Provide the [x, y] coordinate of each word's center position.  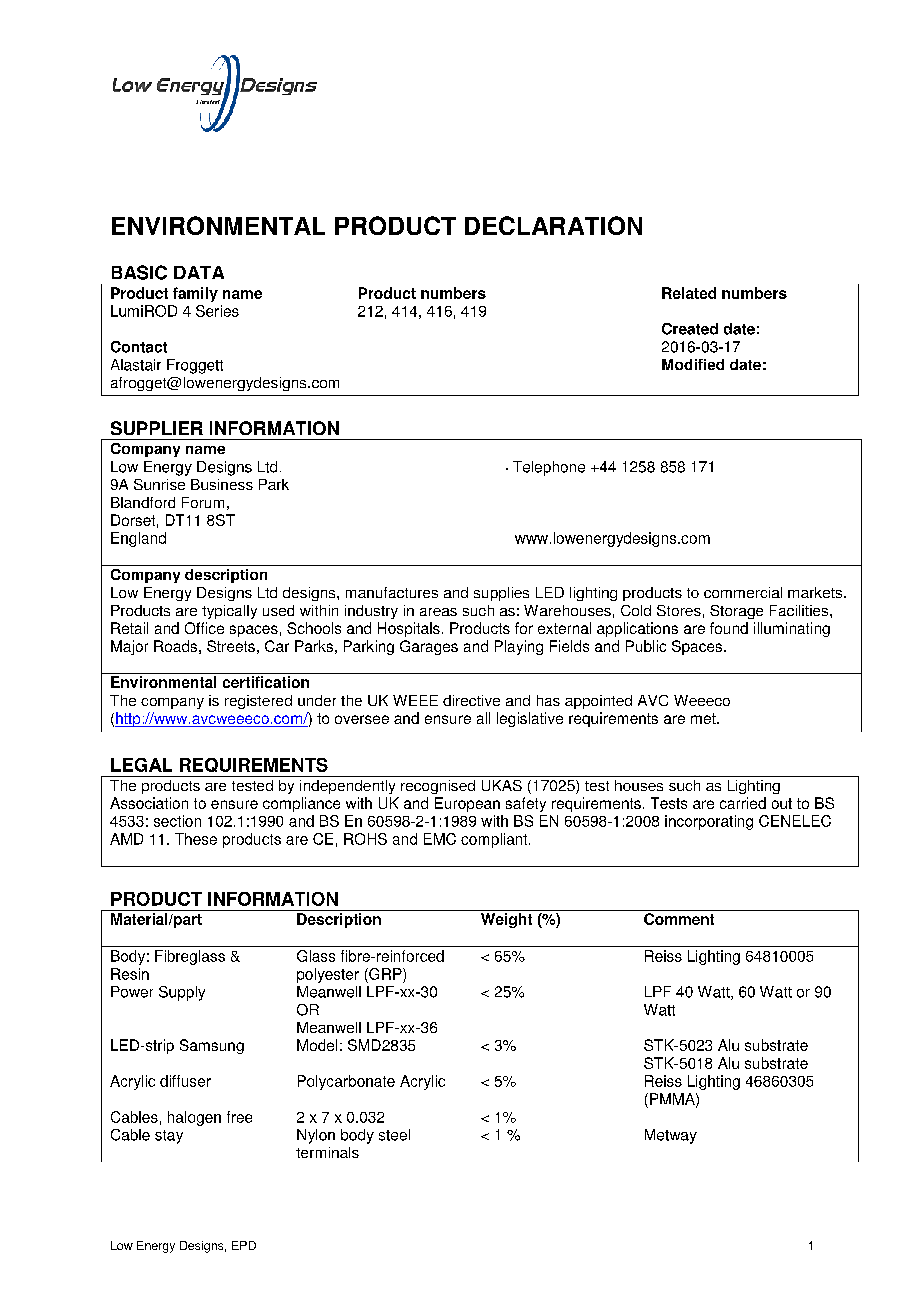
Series [217, 311]
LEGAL [141, 765]
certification [266, 682]
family [195, 294]
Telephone [549, 468]
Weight [506, 920]
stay [169, 1137]
